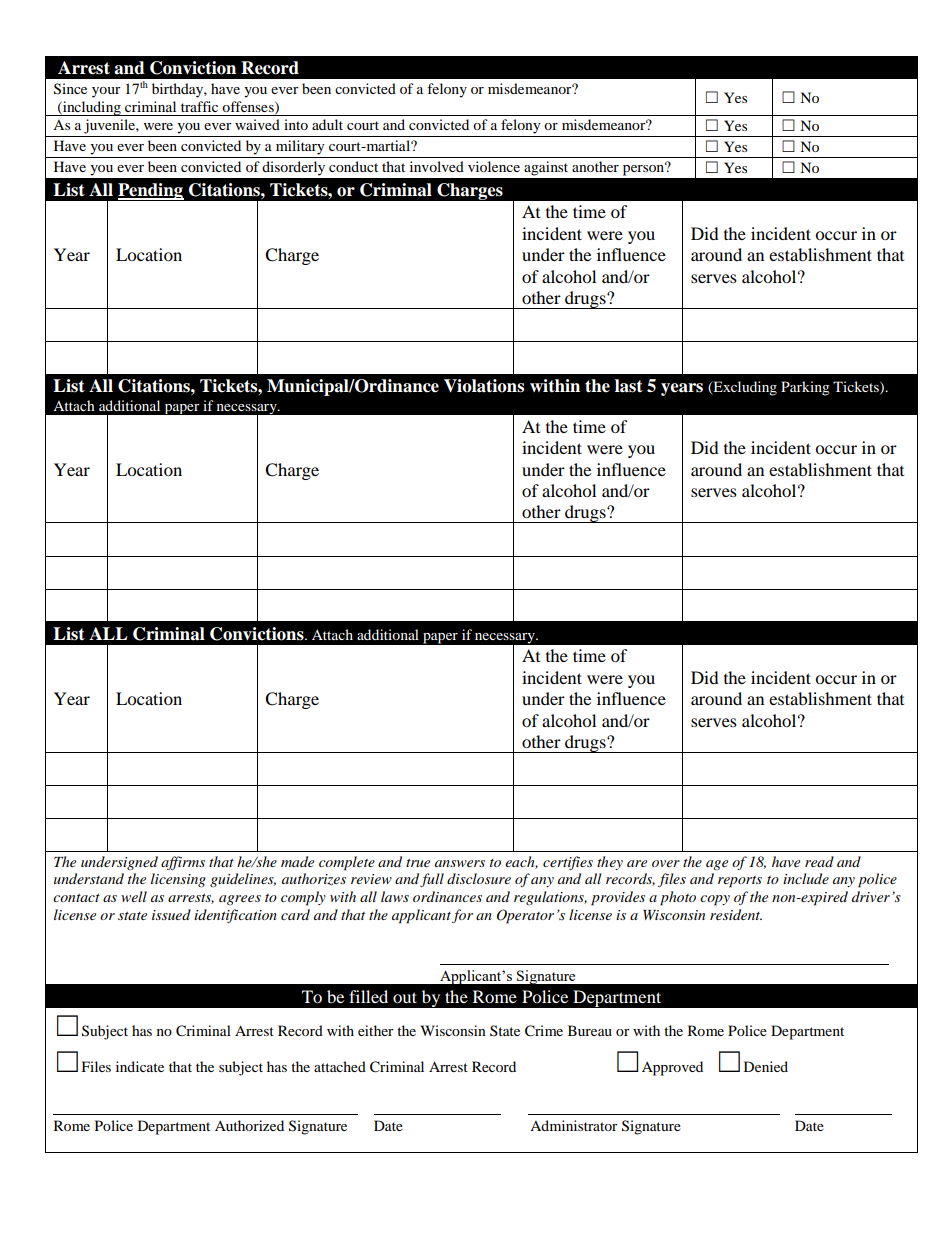  Describe the element at coordinates (629, 386) in the screenshot. I see `last` at that location.
